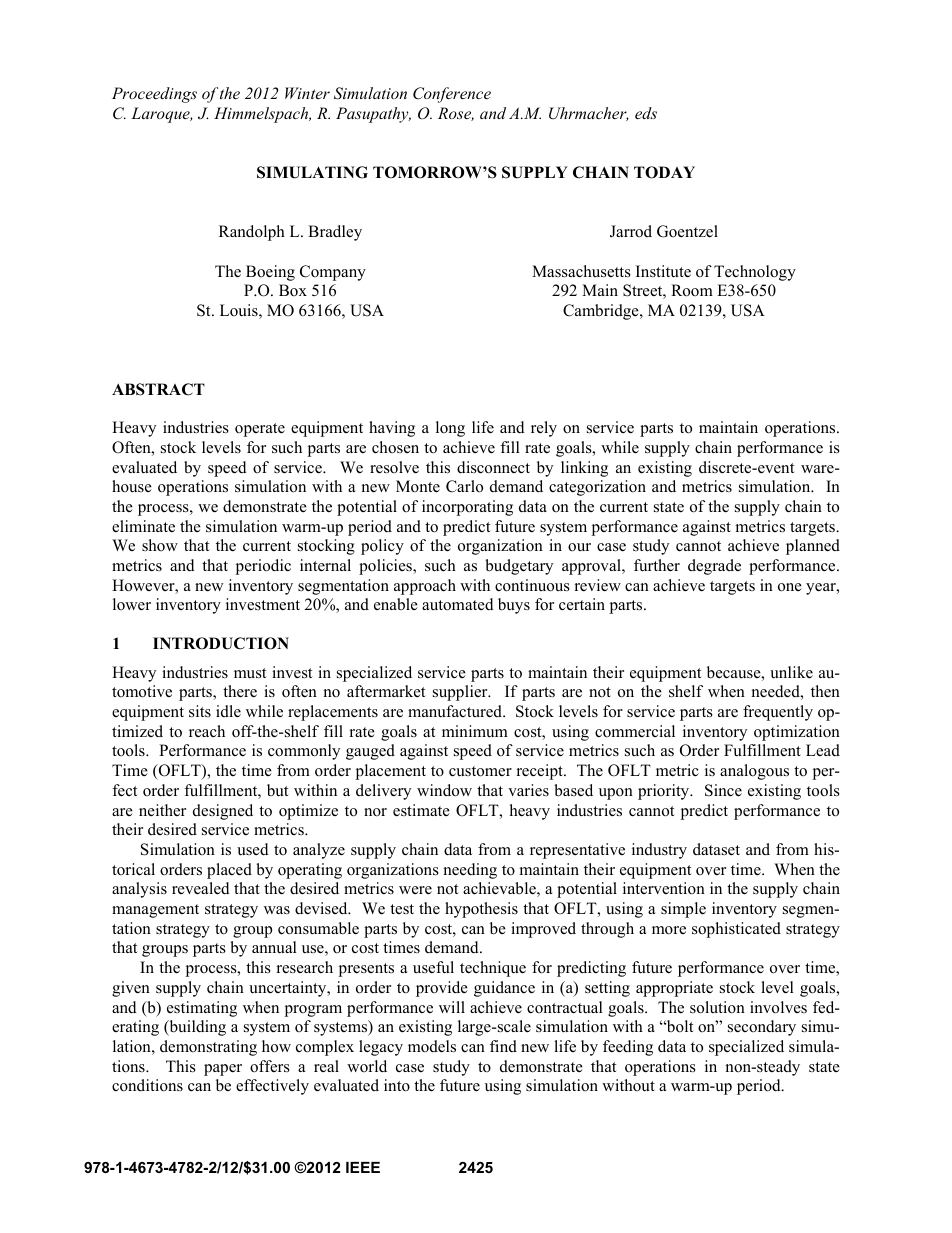 The image size is (952, 1233). I want to click on minimum, so click(475, 731).
